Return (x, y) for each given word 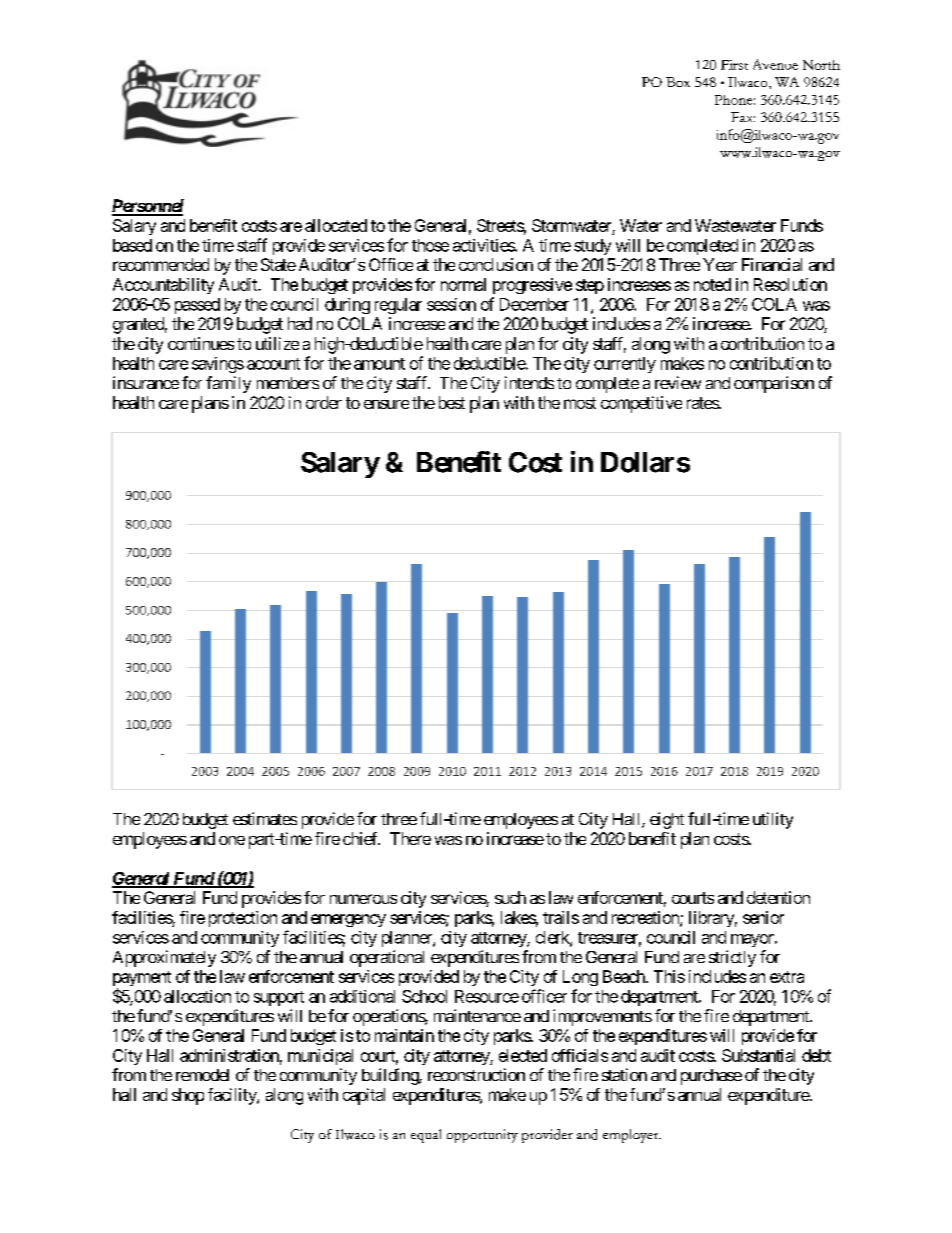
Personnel (148, 207)
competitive (641, 404)
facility (233, 1096)
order (324, 402)
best (452, 402)
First (734, 65)
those (430, 245)
